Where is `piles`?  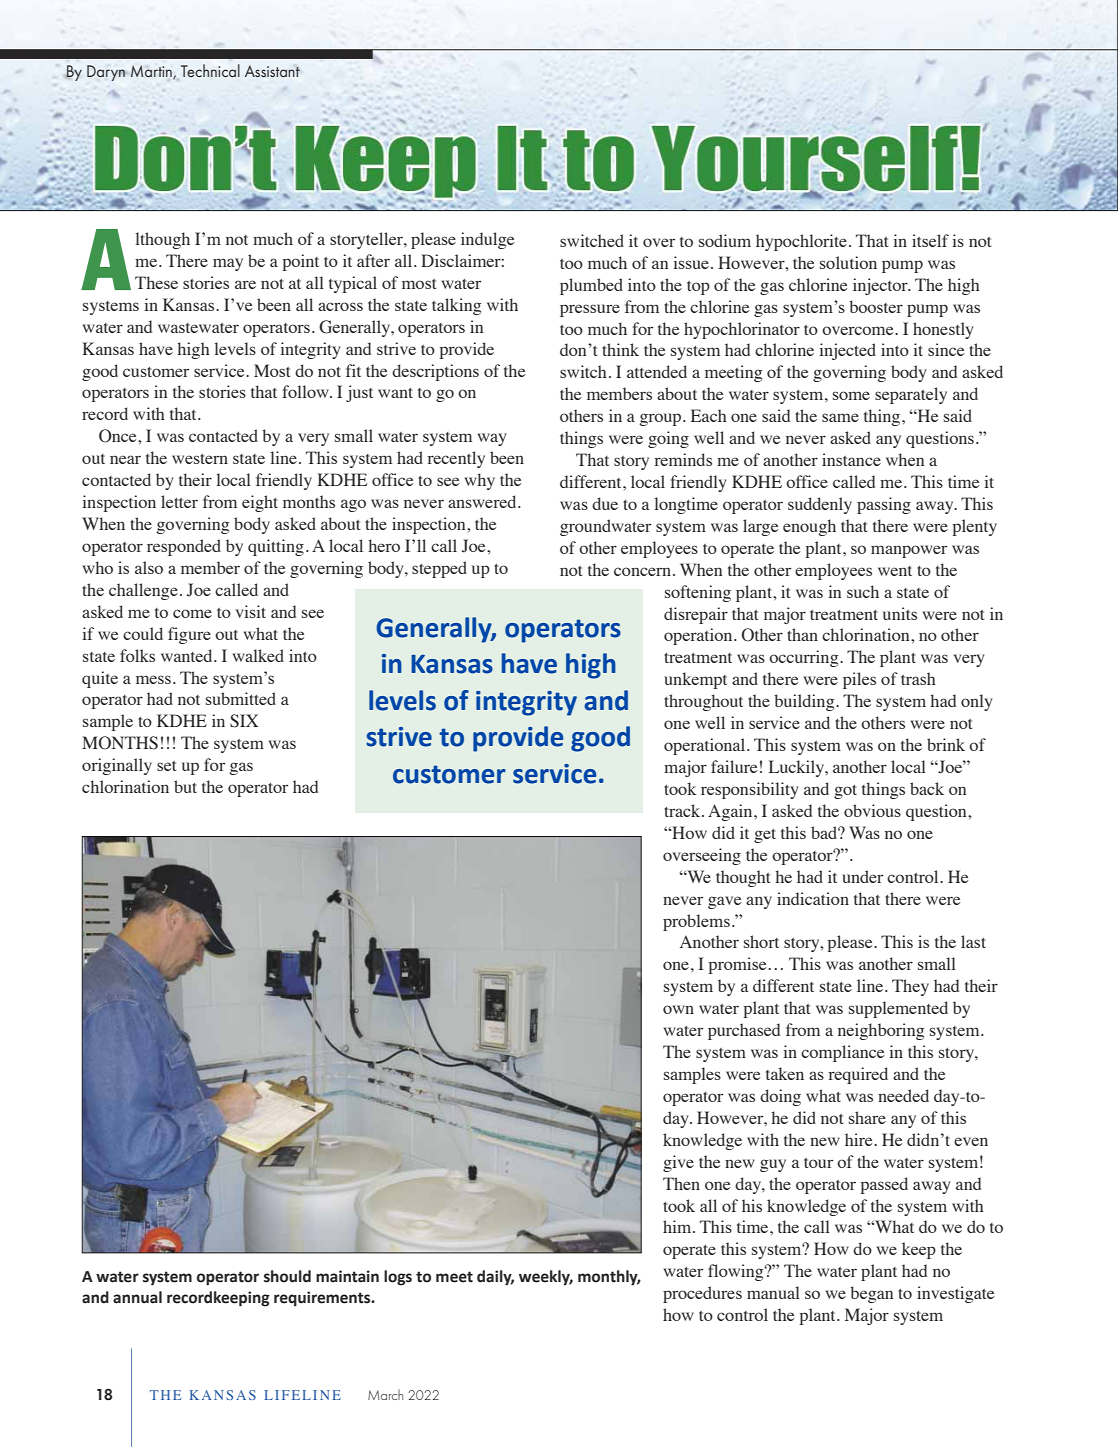
piles is located at coordinates (859, 680).
